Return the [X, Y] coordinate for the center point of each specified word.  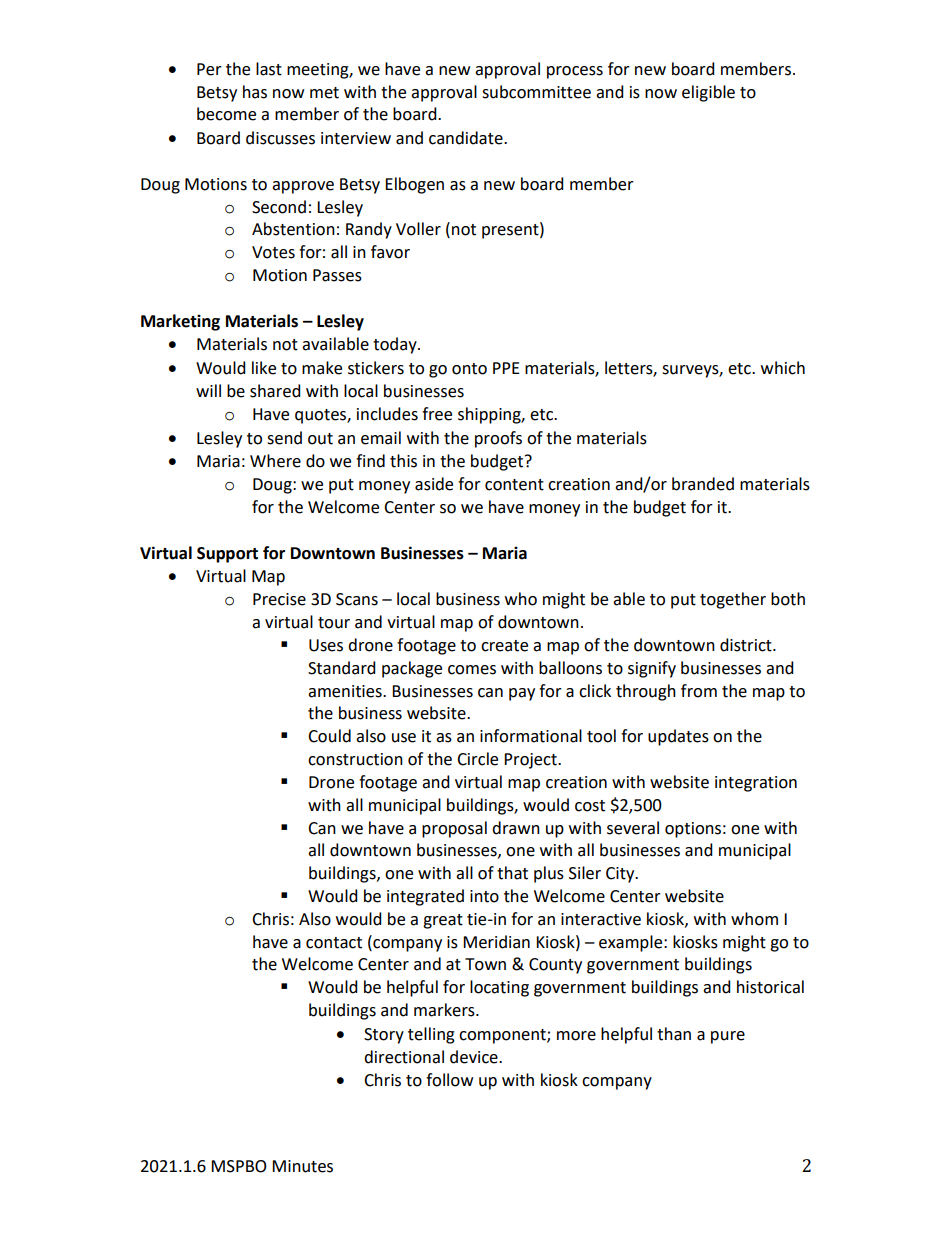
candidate [467, 138]
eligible [708, 93]
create [504, 646]
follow [449, 1080]
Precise [279, 599]
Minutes [302, 1166]
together [733, 600]
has [255, 92]
